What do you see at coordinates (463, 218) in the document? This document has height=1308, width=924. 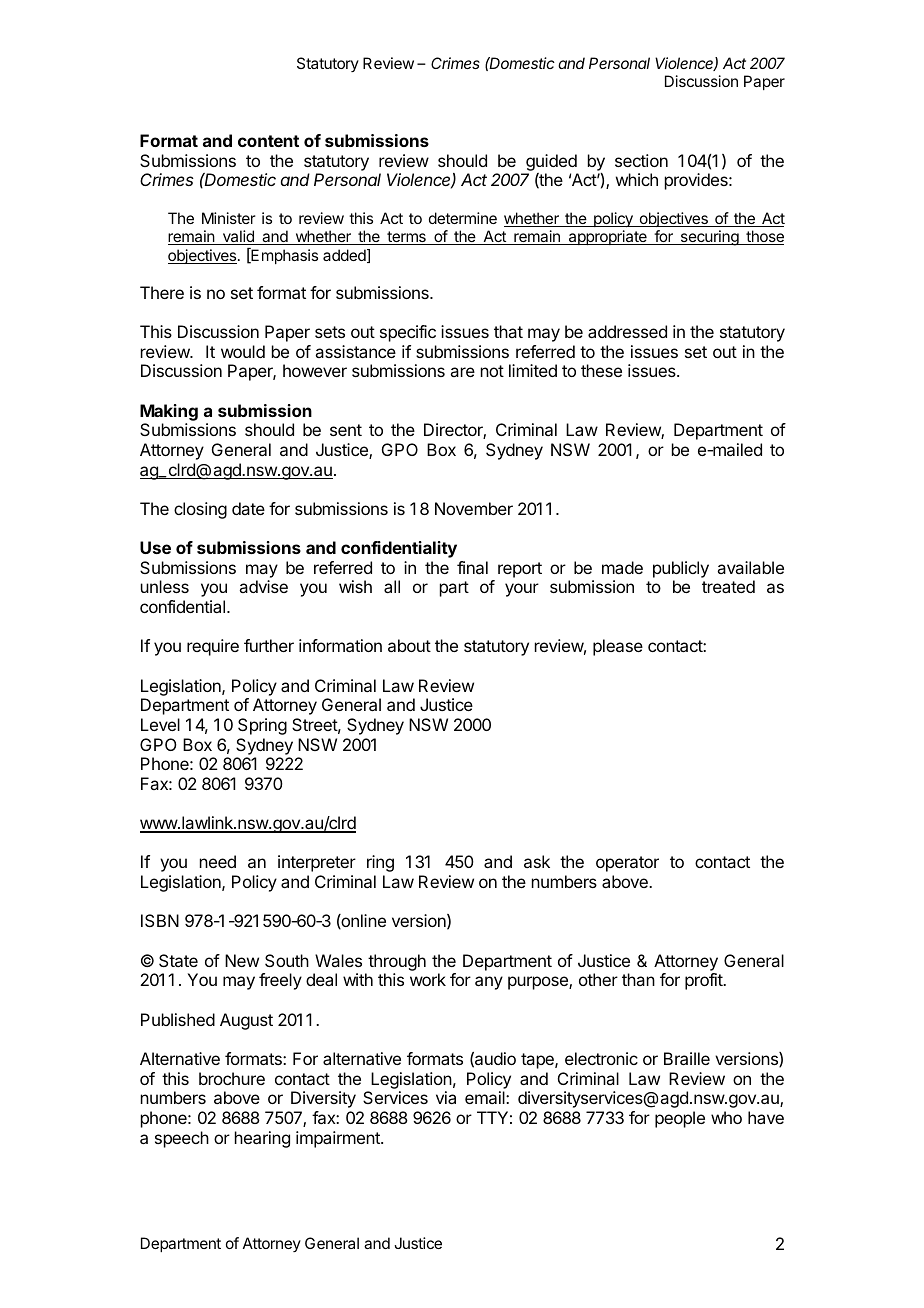 I see `determine` at bounding box center [463, 218].
